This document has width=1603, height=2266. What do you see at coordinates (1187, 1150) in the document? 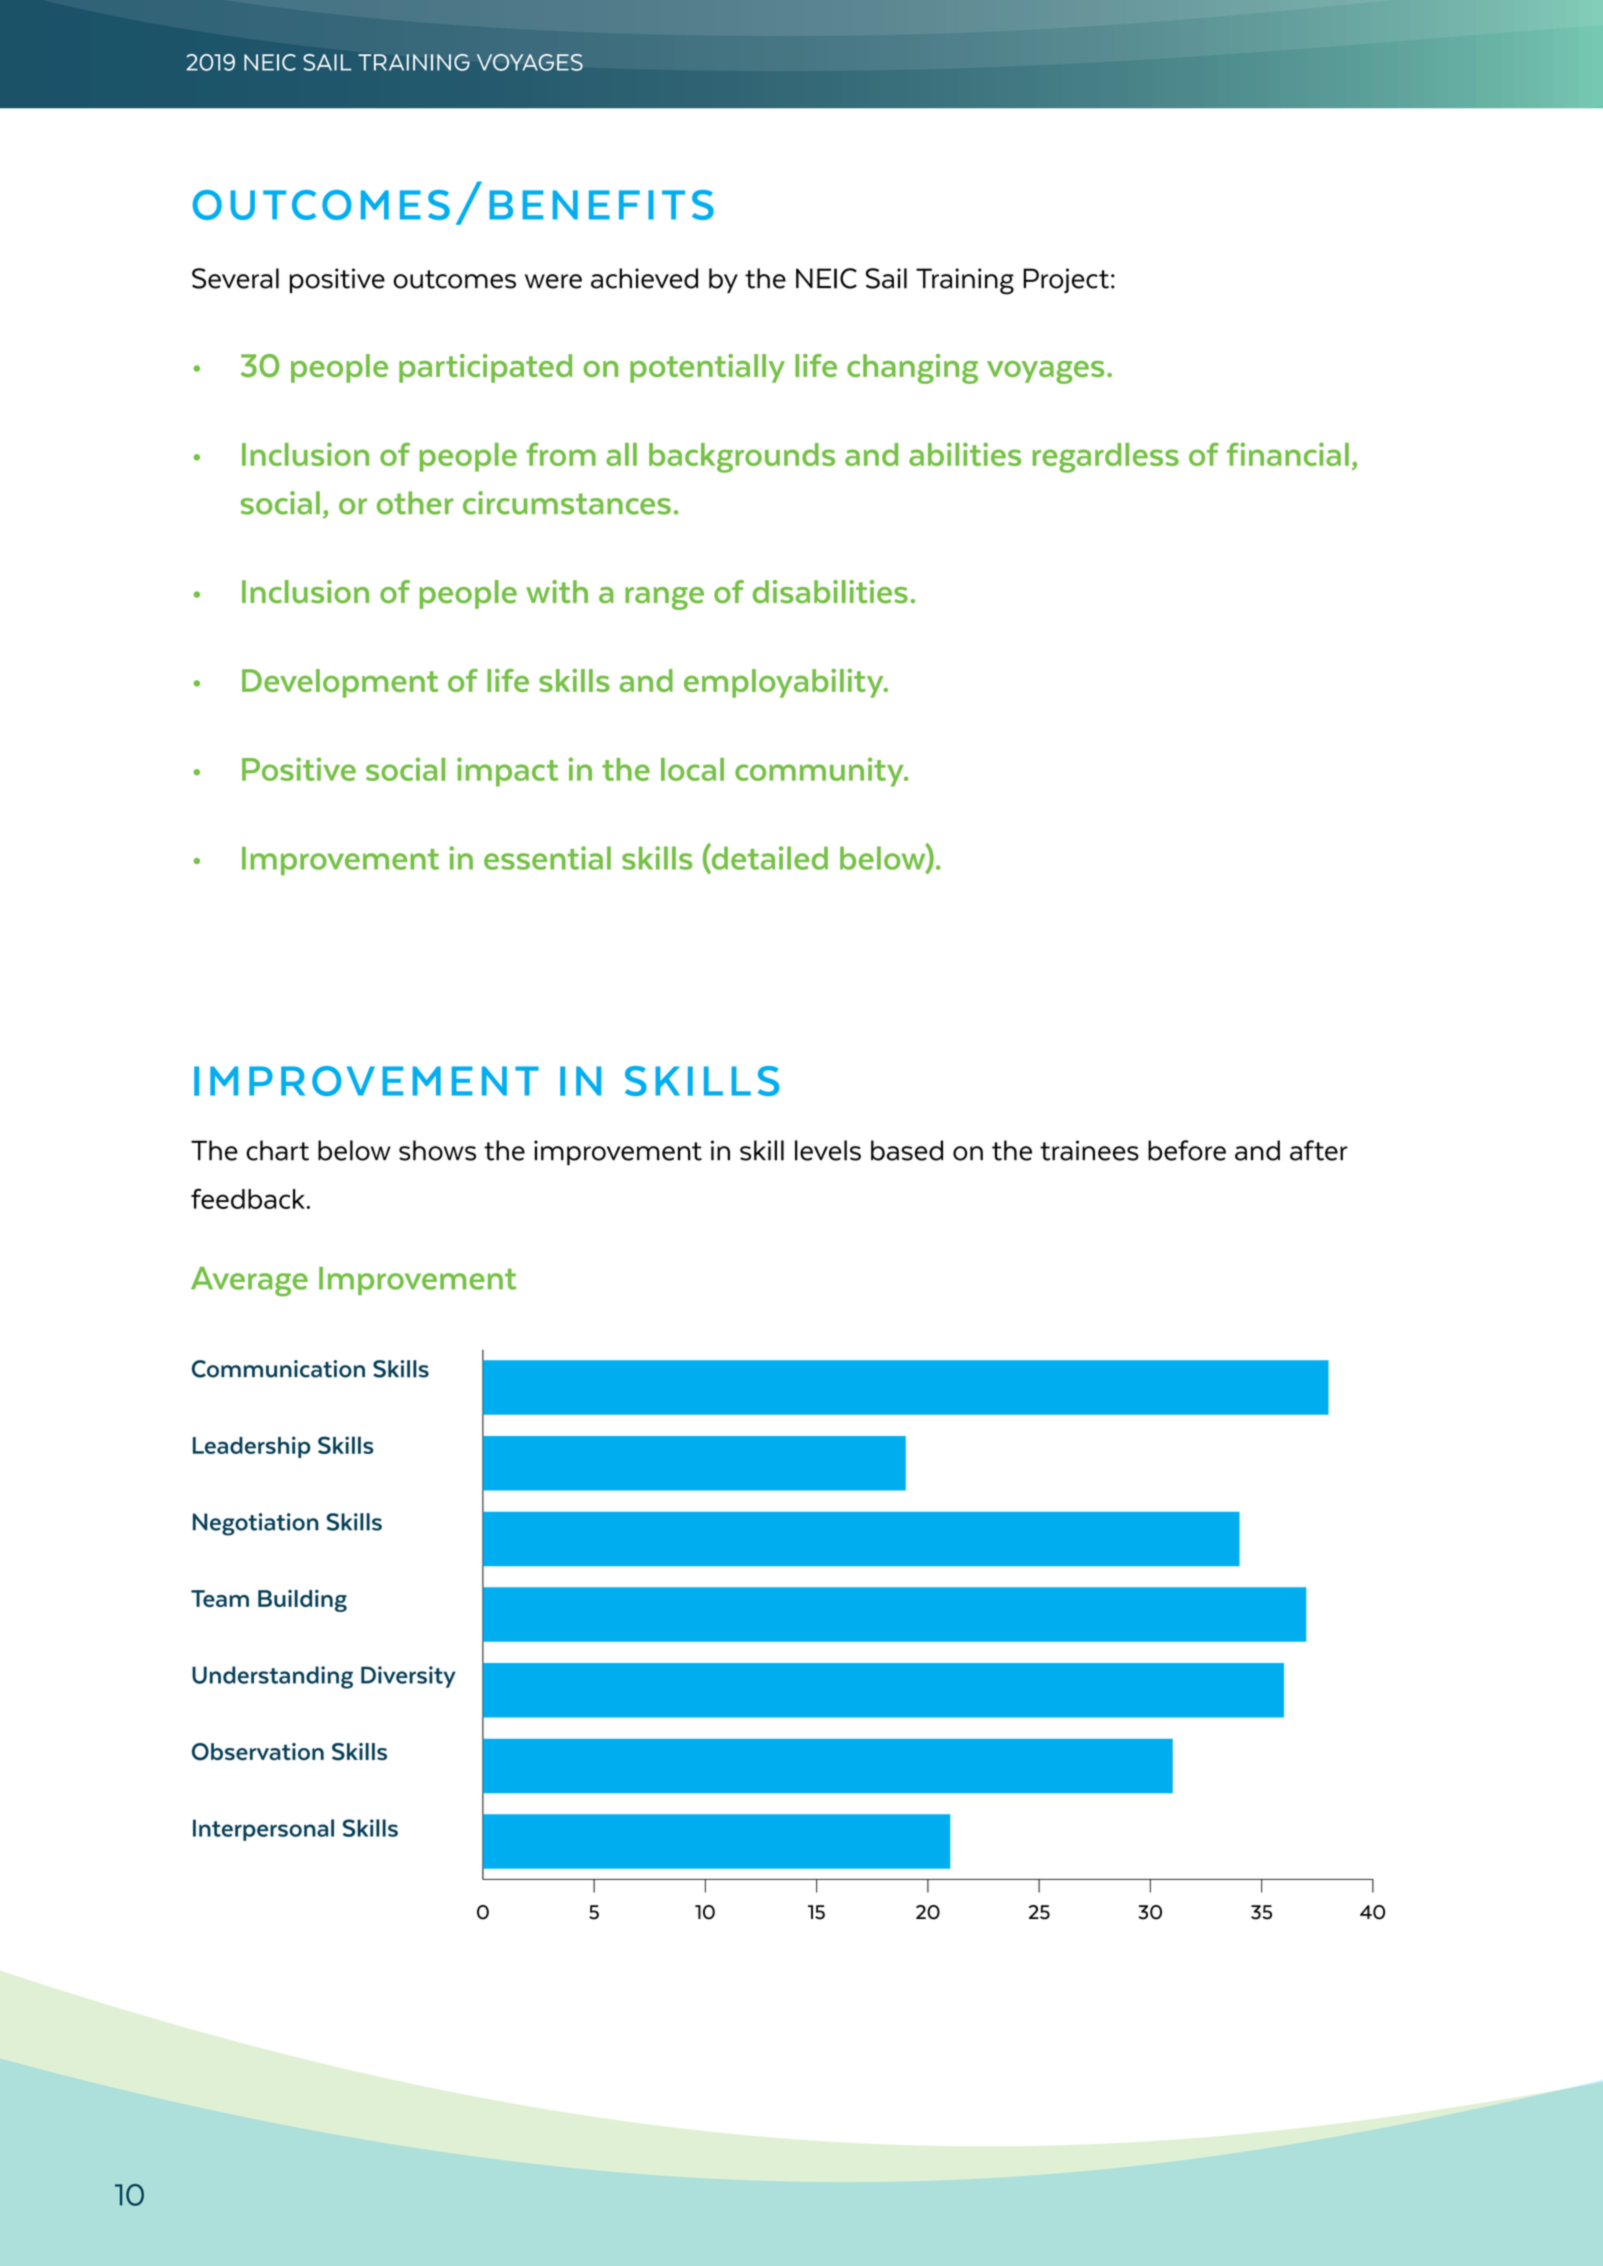
I see `before` at bounding box center [1187, 1150].
